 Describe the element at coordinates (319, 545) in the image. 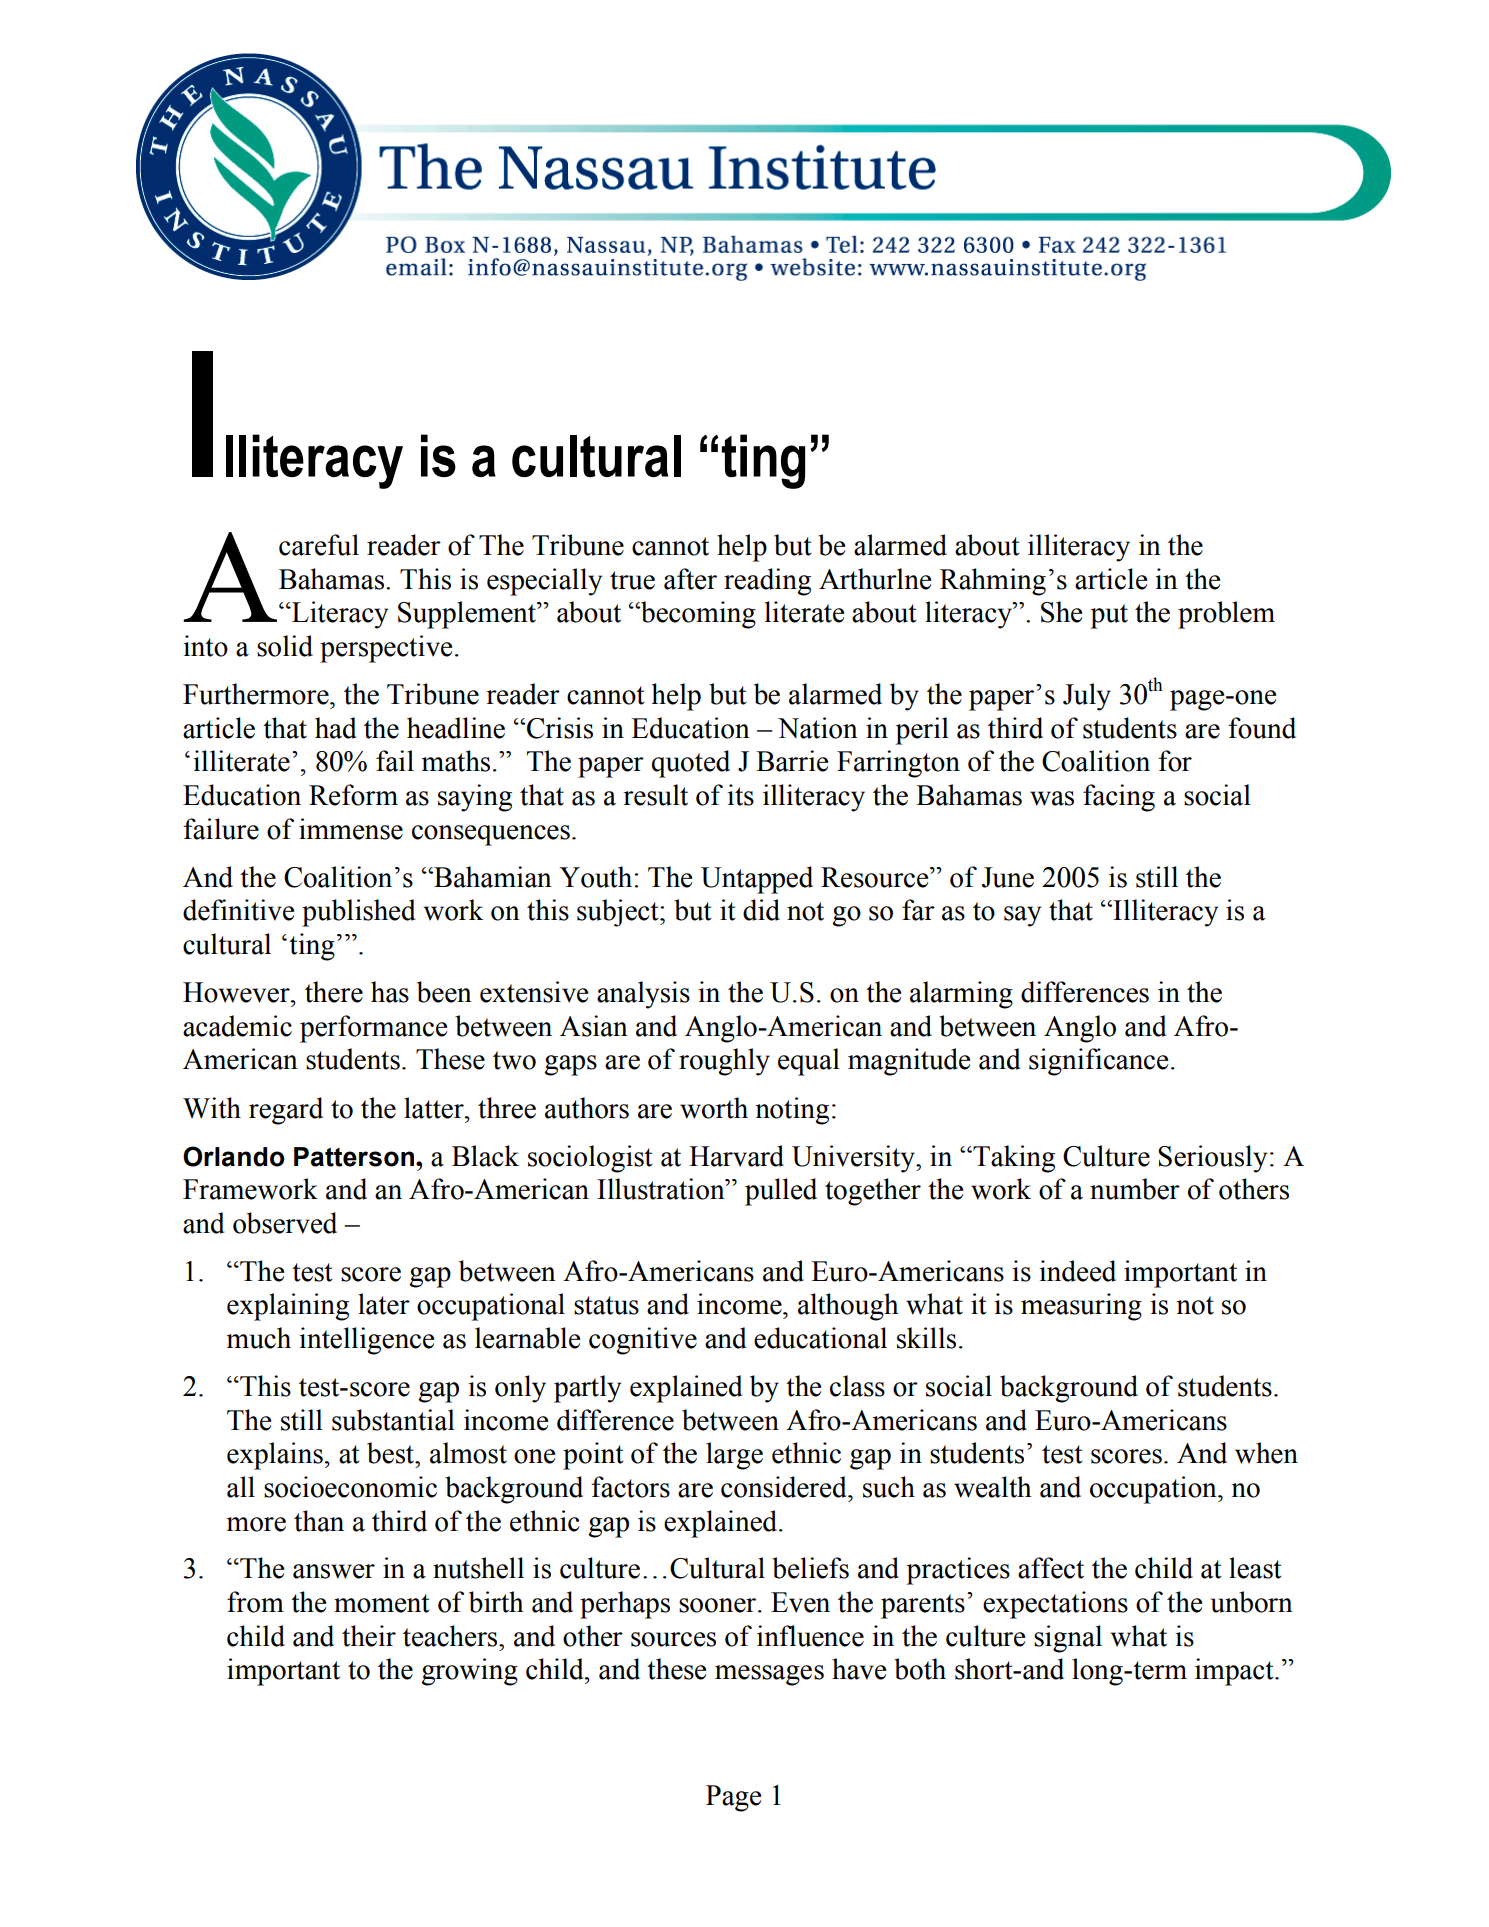

I see `careful` at that location.
